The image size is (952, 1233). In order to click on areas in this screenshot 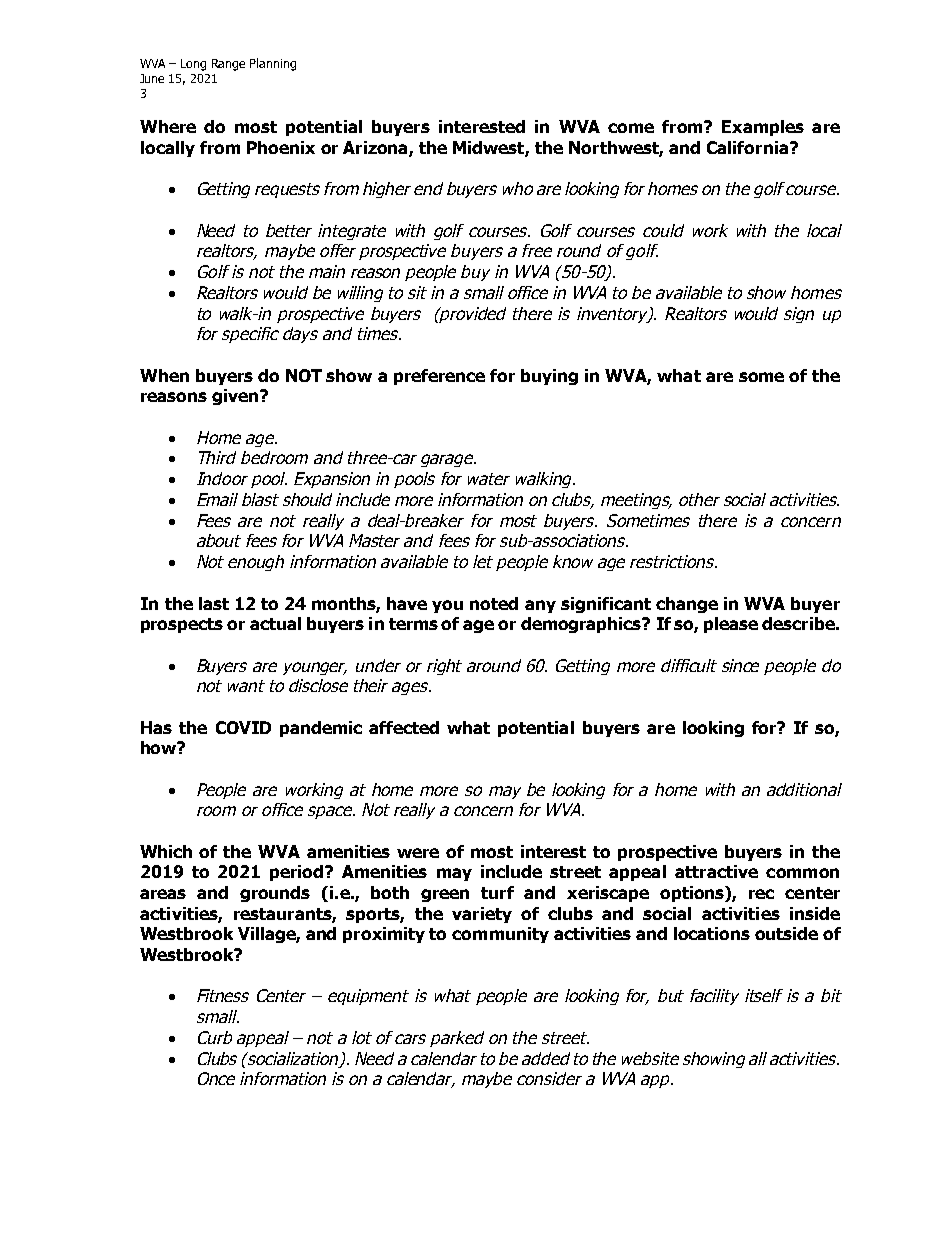, I will do `click(163, 894)`.
